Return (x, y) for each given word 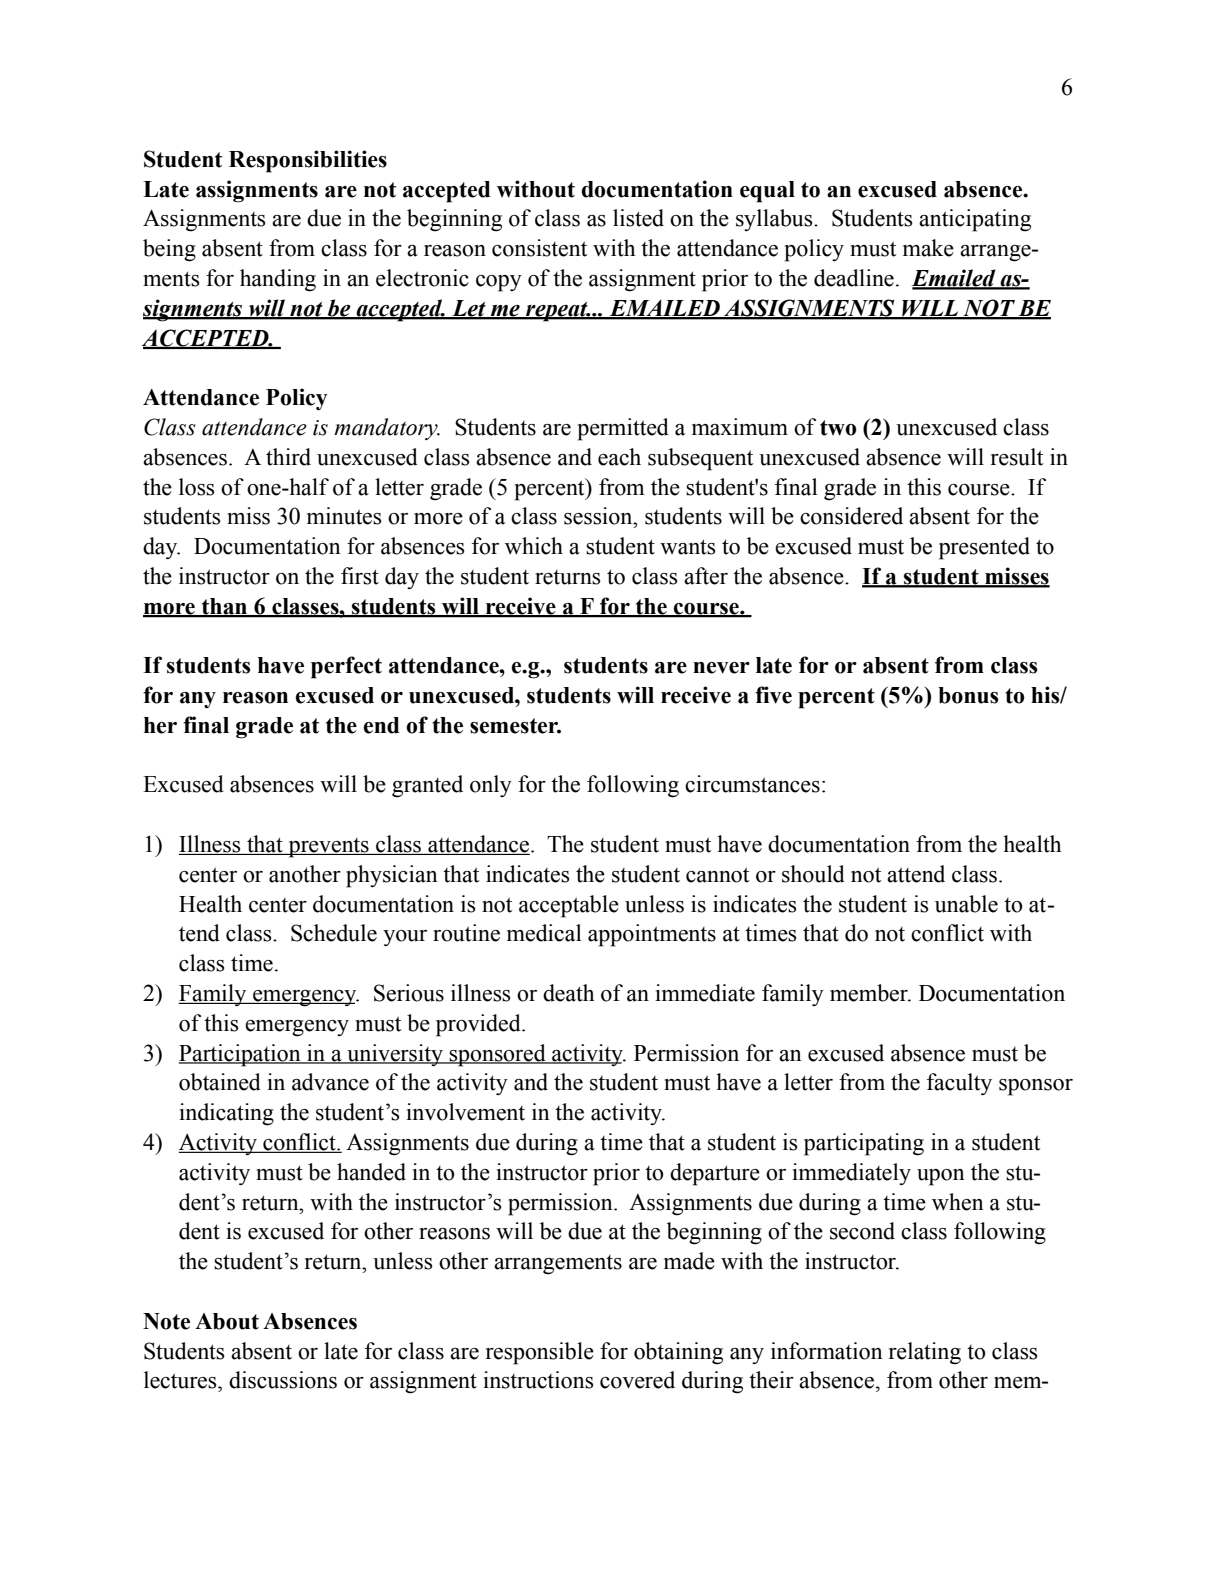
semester (515, 726)
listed (638, 218)
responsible (540, 1353)
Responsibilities (308, 161)
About (227, 1321)
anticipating (975, 220)
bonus (968, 695)
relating (925, 1353)
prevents (328, 848)
